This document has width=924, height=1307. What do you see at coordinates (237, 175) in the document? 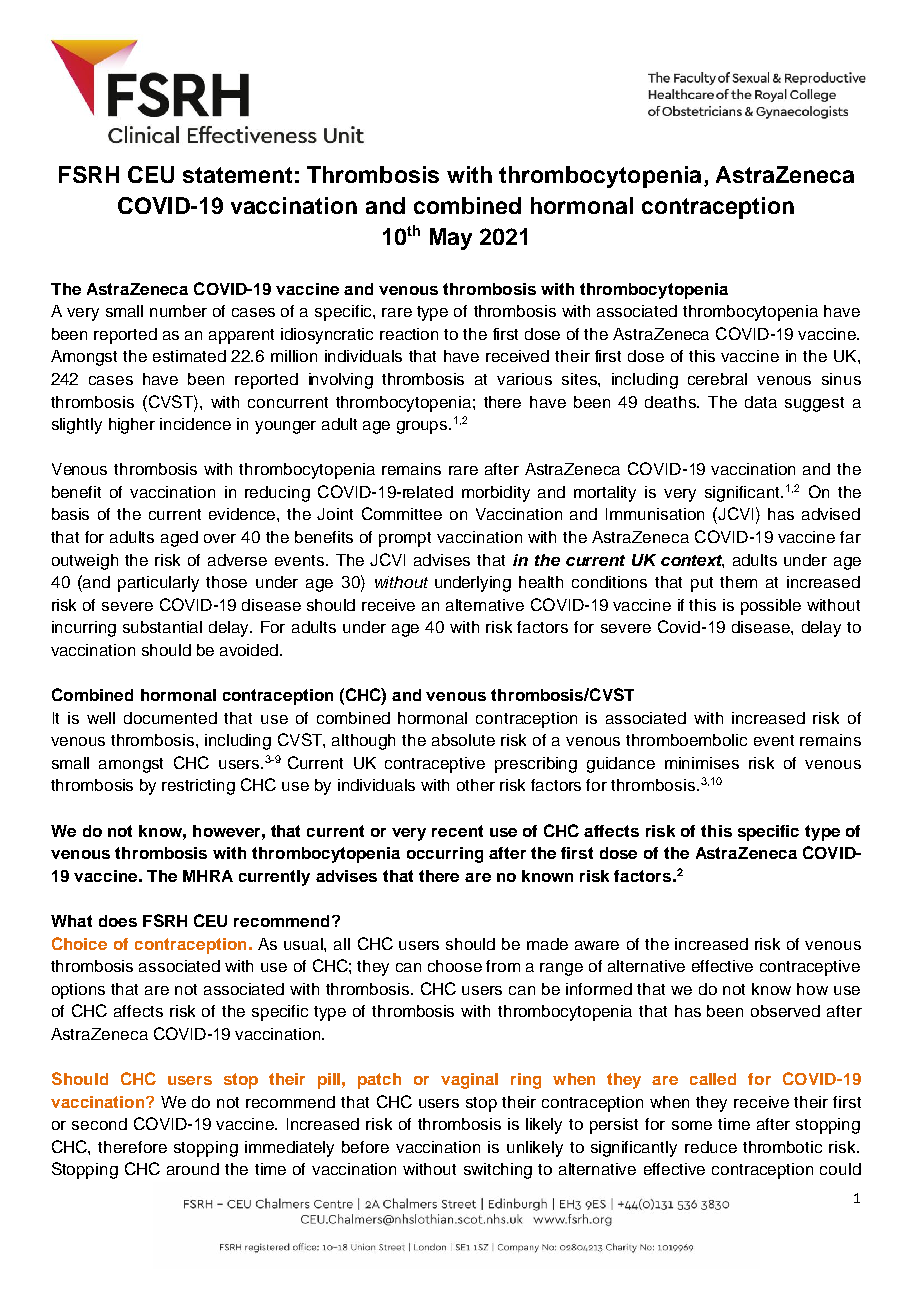
I see `statement` at bounding box center [237, 175].
